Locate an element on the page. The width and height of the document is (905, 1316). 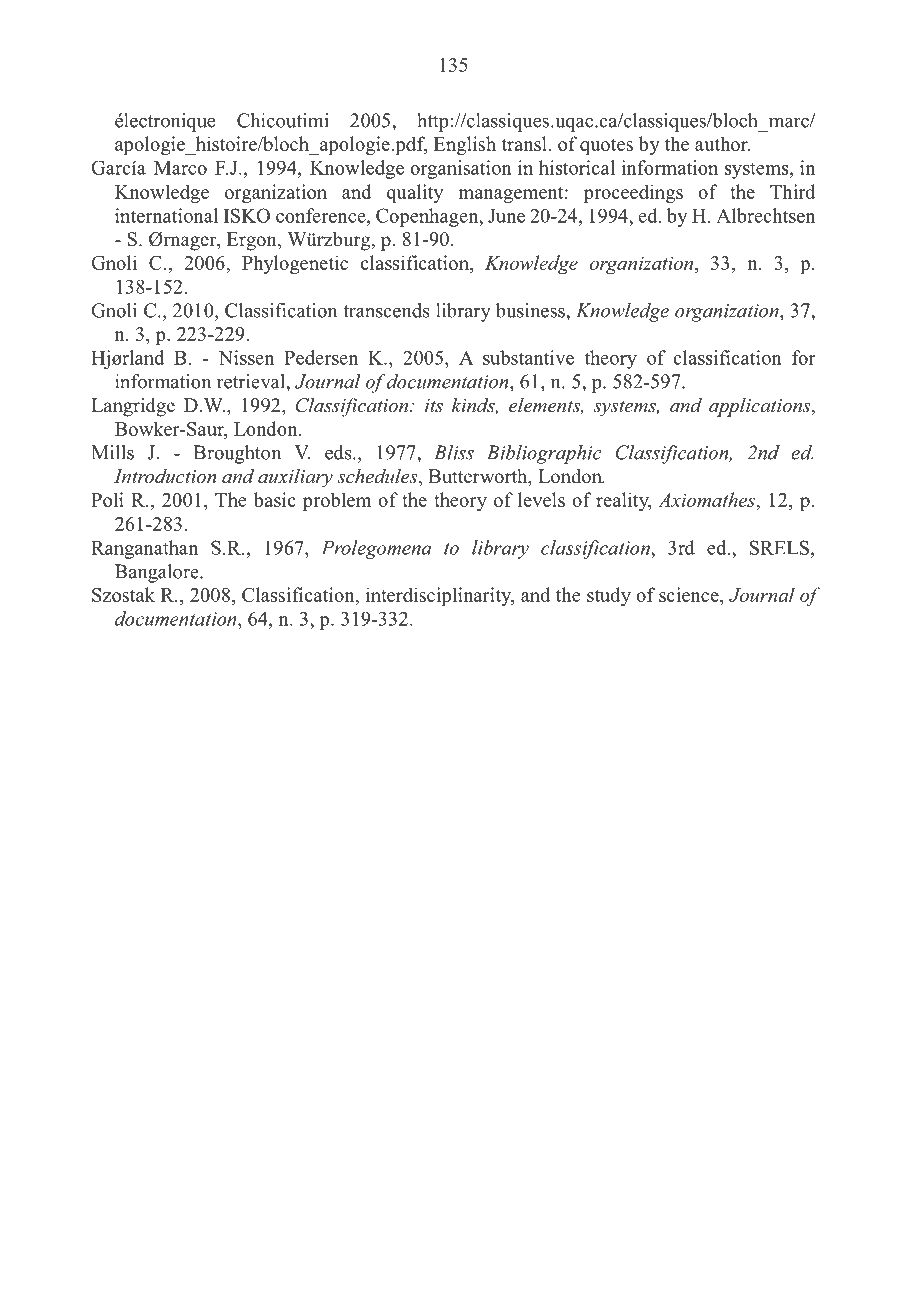
Bibliographic is located at coordinates (544, 454).
